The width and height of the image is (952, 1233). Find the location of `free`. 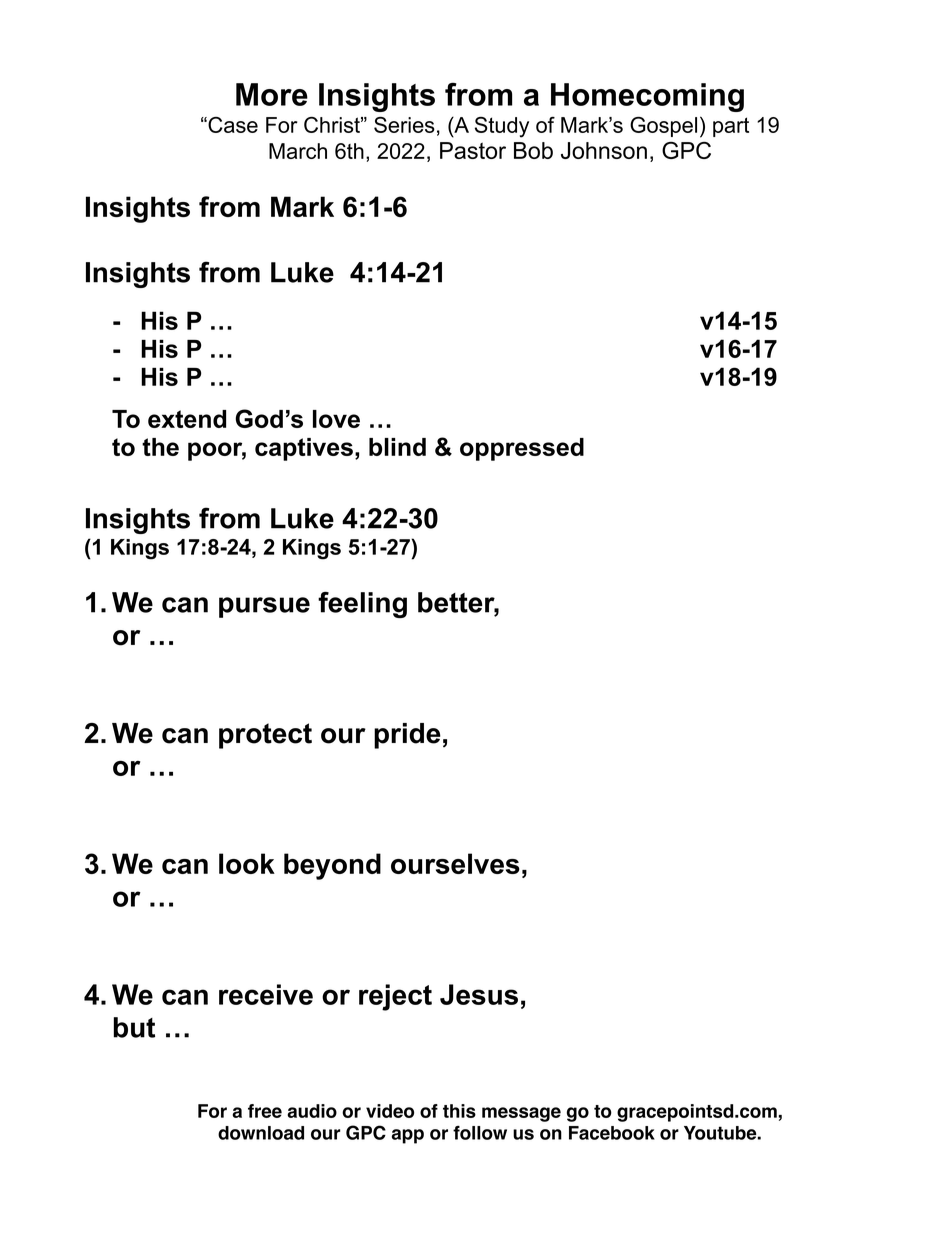

free is located at coordinates (265, 1111).
